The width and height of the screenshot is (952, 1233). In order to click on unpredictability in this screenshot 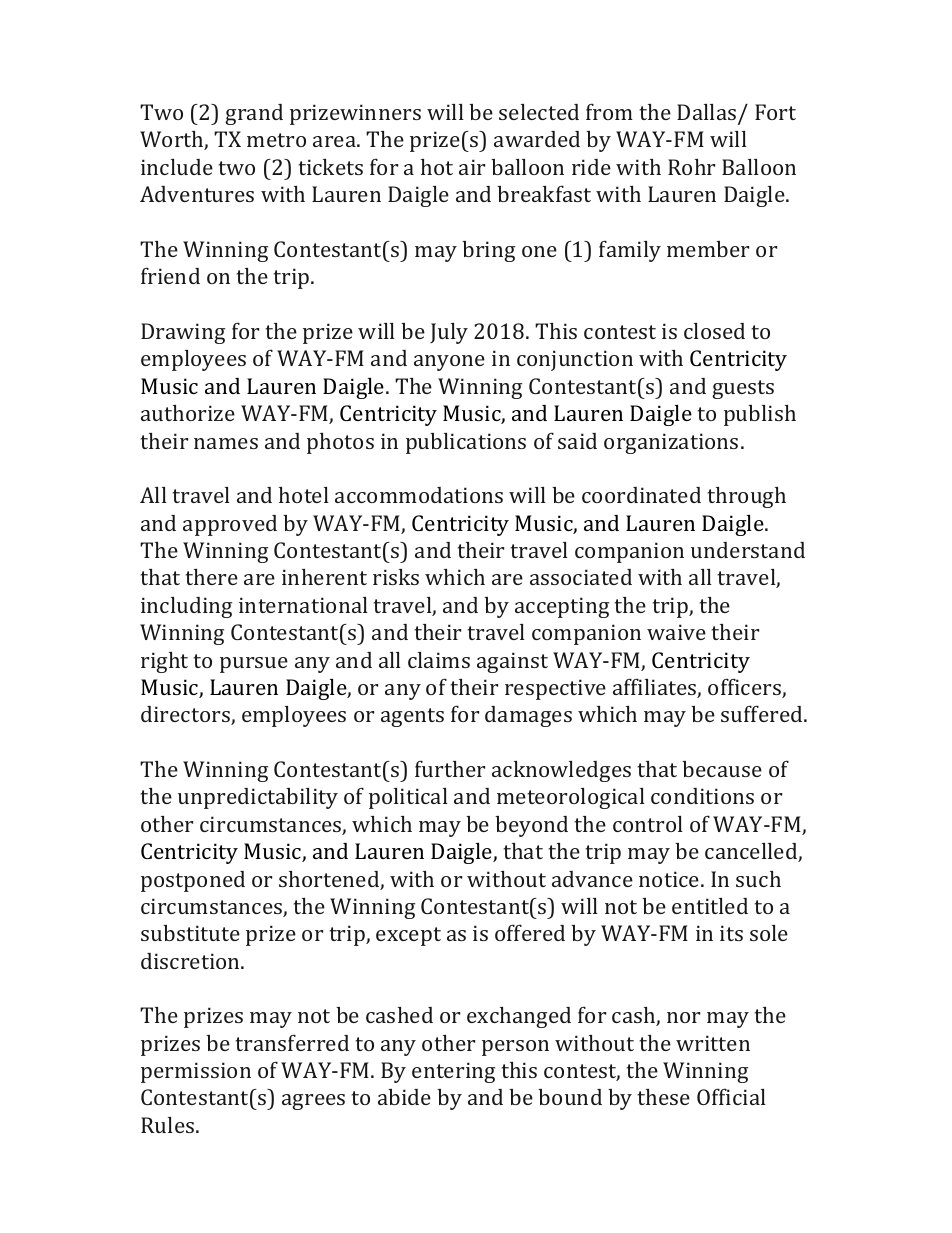, I will do `click(258, 798)`.
